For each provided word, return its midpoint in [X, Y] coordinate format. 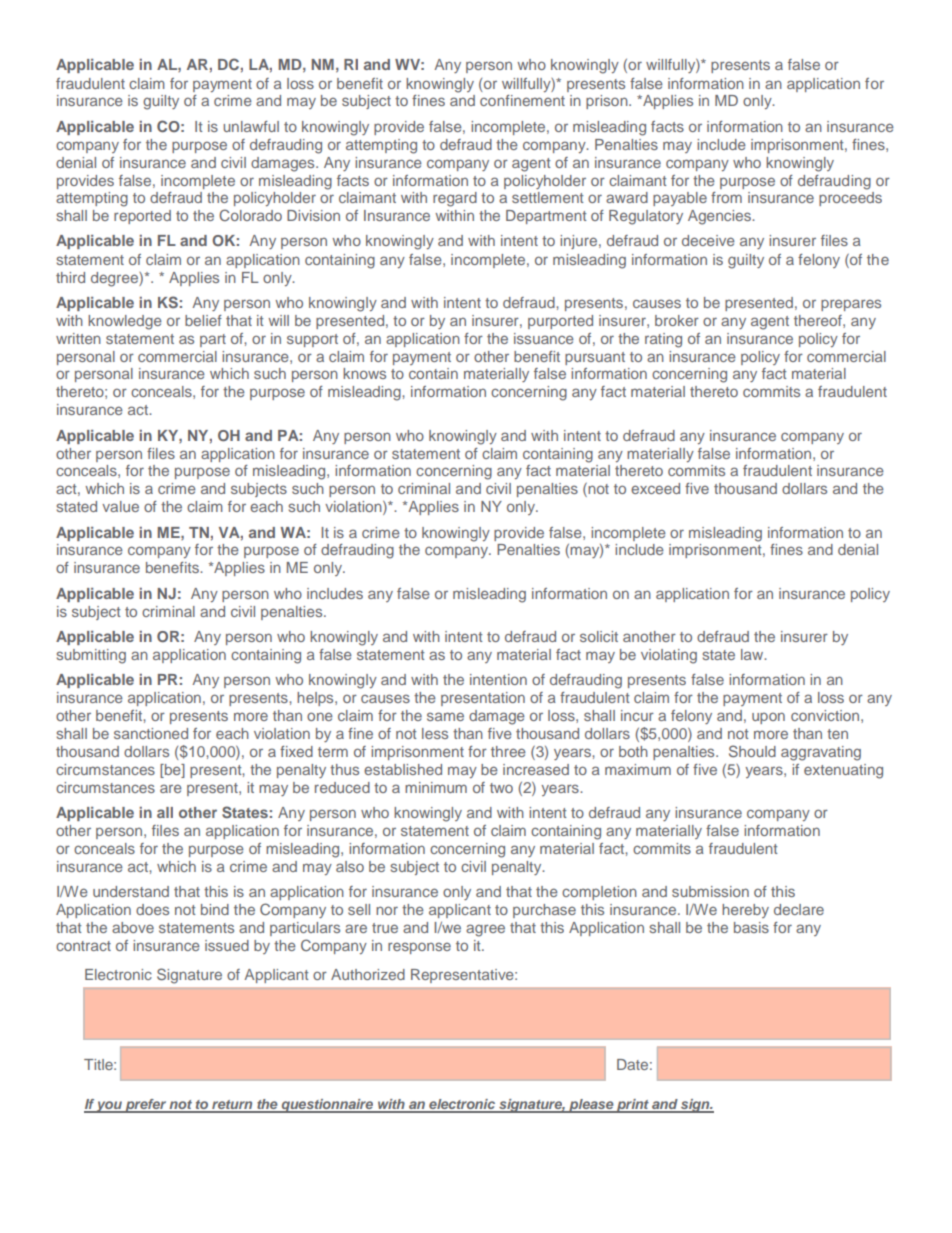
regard [455, 199]
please [591, 1106]
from [726, 197]
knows [364, 373]
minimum [436, 787]
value [120, 506]
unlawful [251, 126]
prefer [146, 1106]
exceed [655, 488]
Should [752, 751]
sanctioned [151, 733]
